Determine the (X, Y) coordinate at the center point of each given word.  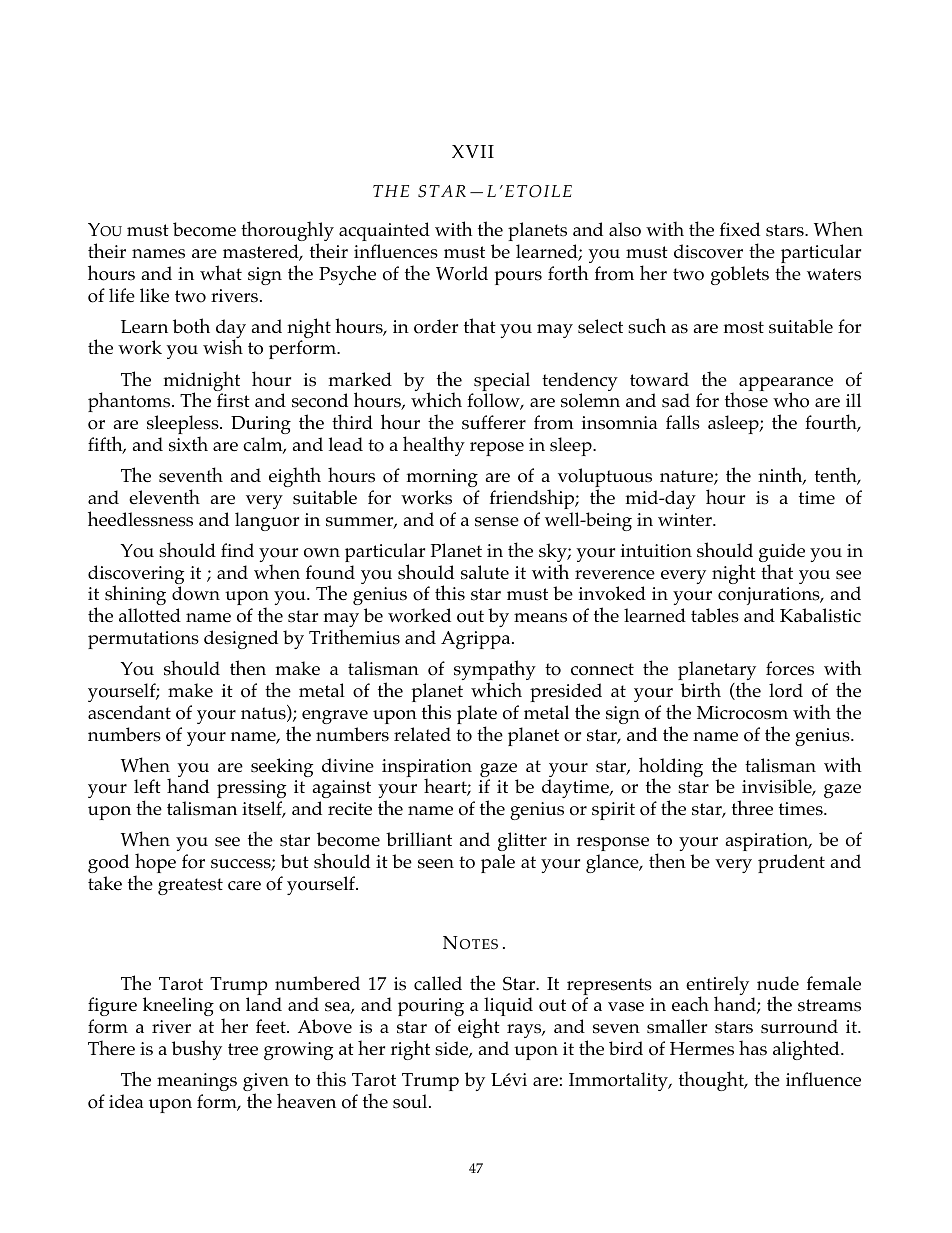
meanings (197, 1082)
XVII (473, 151)
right (410, 1050)
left (147, 786)
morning (442, 478)
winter (686, 520)
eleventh (164, 497)
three (752, 808)
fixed (740, 229)
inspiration (427, 769)
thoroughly (287, 232)
